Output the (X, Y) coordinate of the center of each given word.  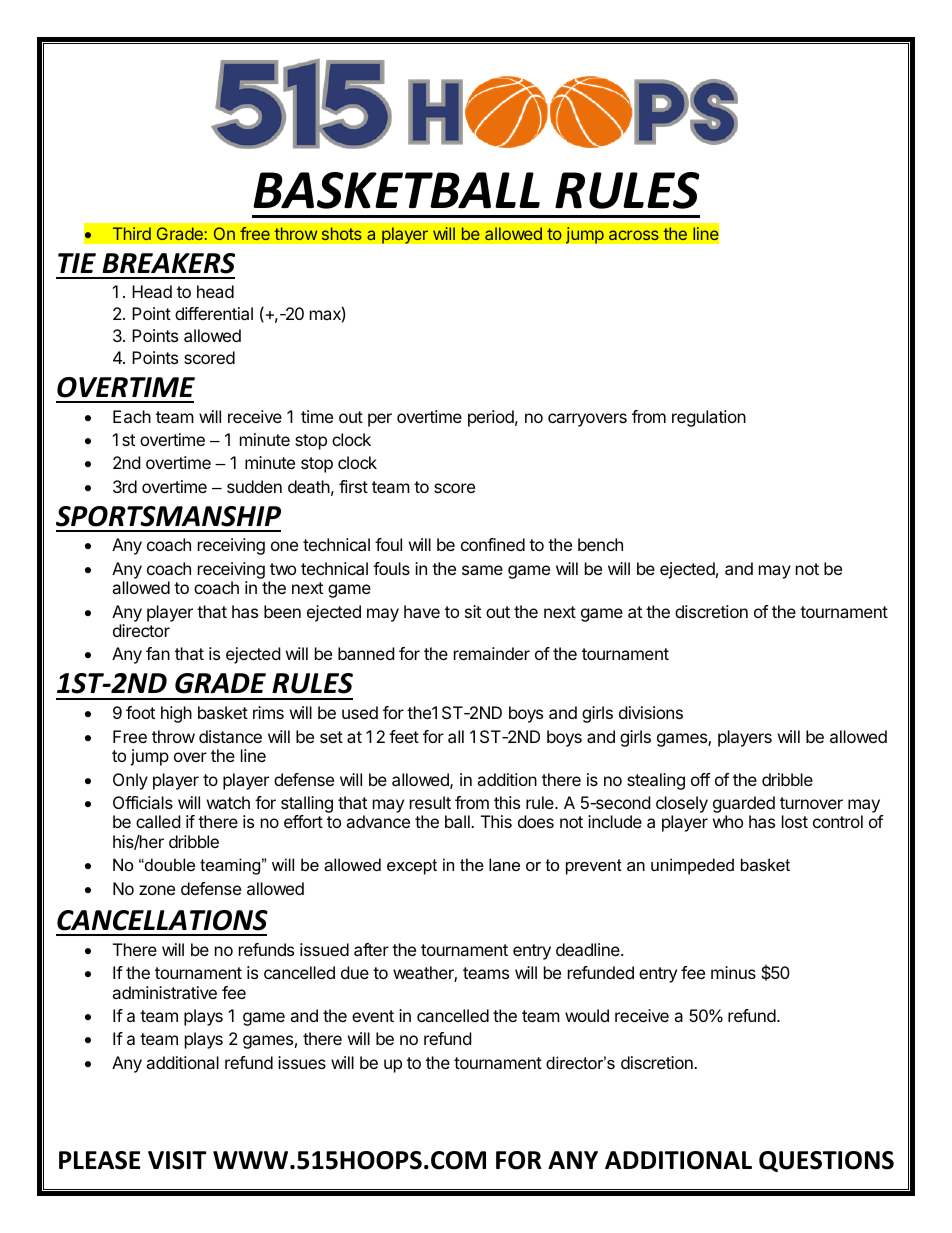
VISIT (177, 1160)
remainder (492, 653)
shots (342, 233)
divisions (651, 712)
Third (132, 233)
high (176, 714)
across (634, 235)
